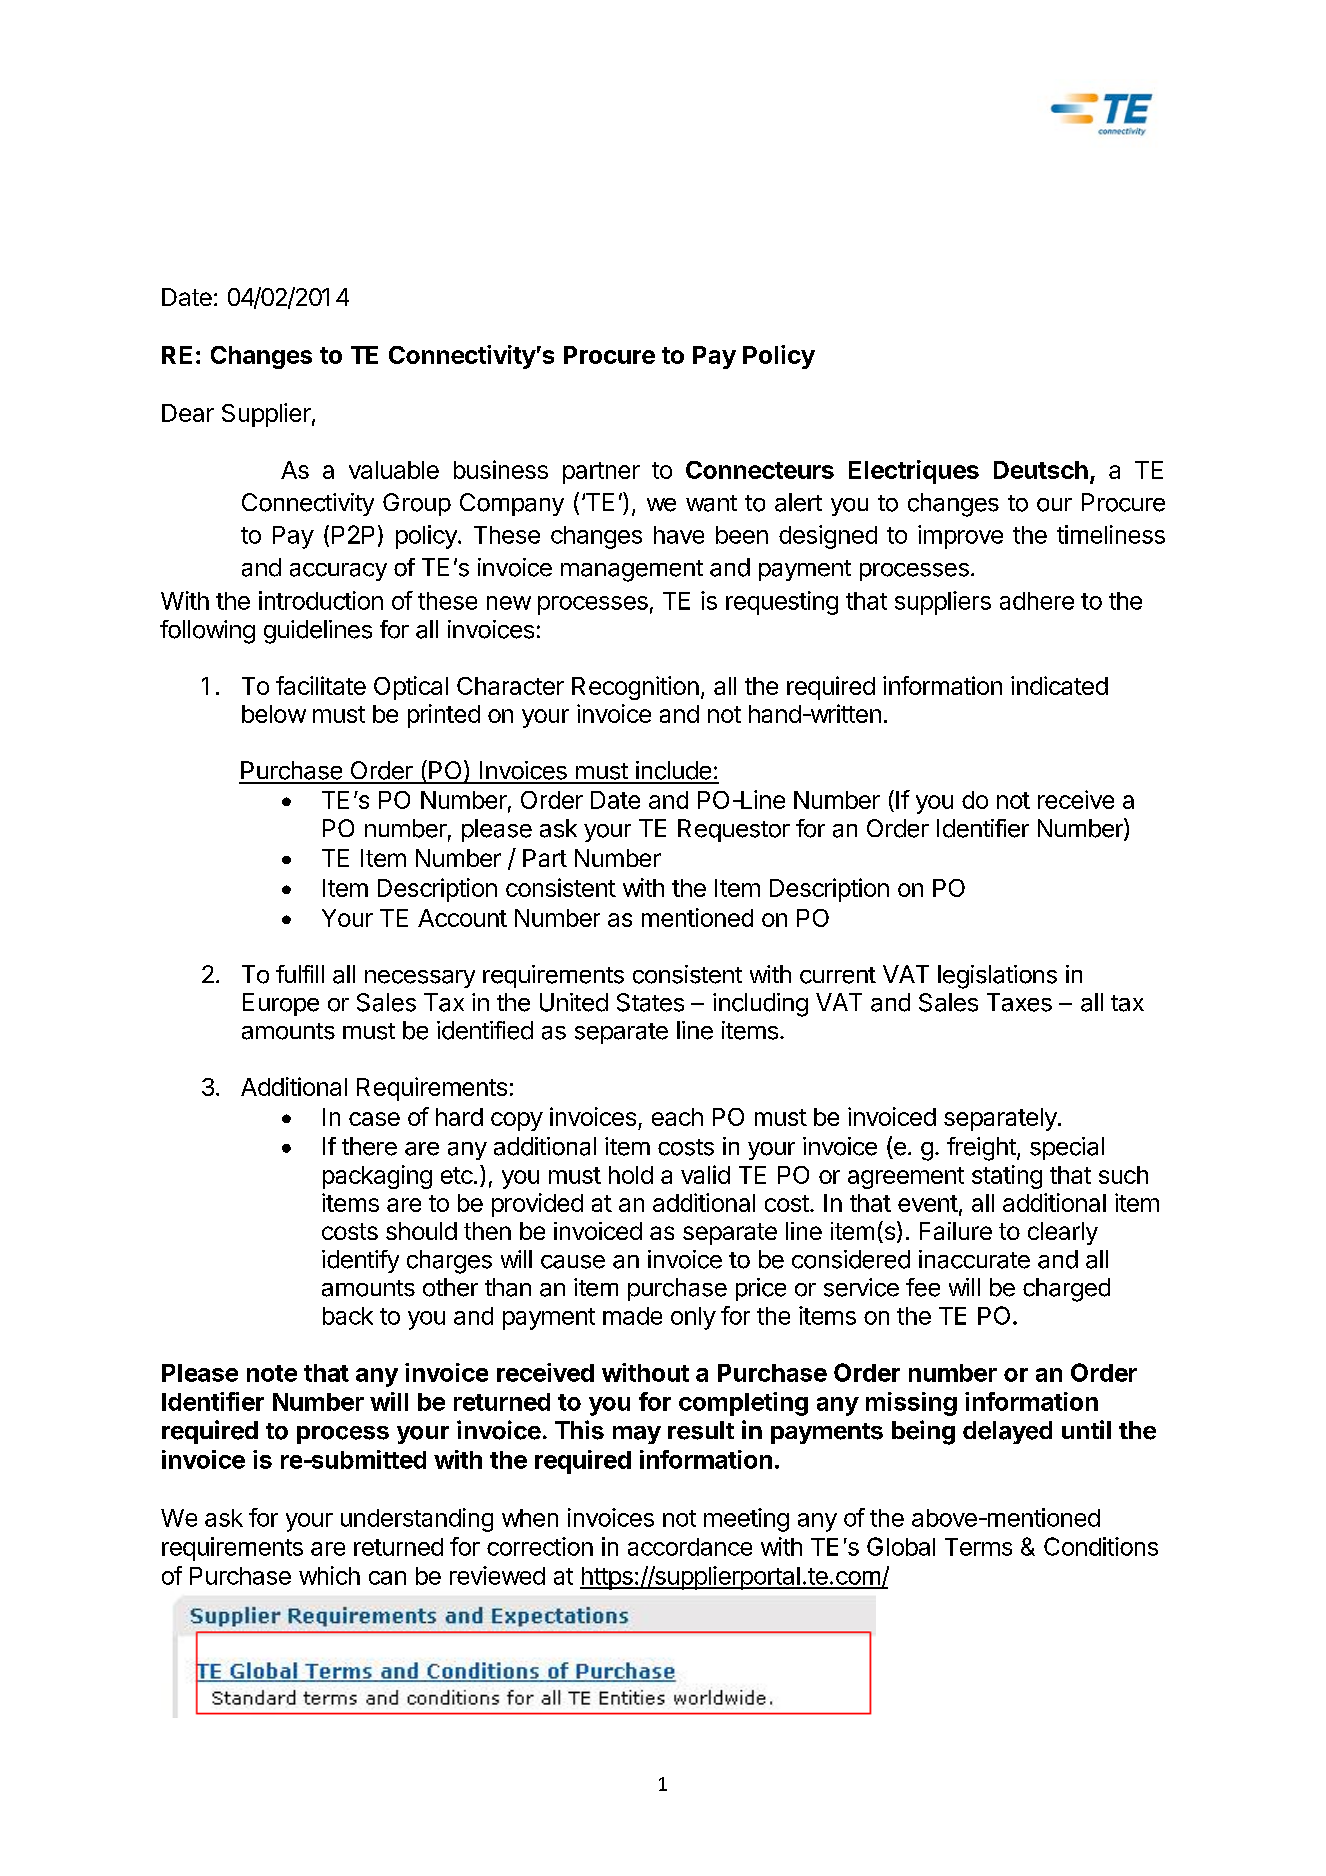  Describe the element at coordinates (1007, 1177) in the image. I see `stating` at that location.
